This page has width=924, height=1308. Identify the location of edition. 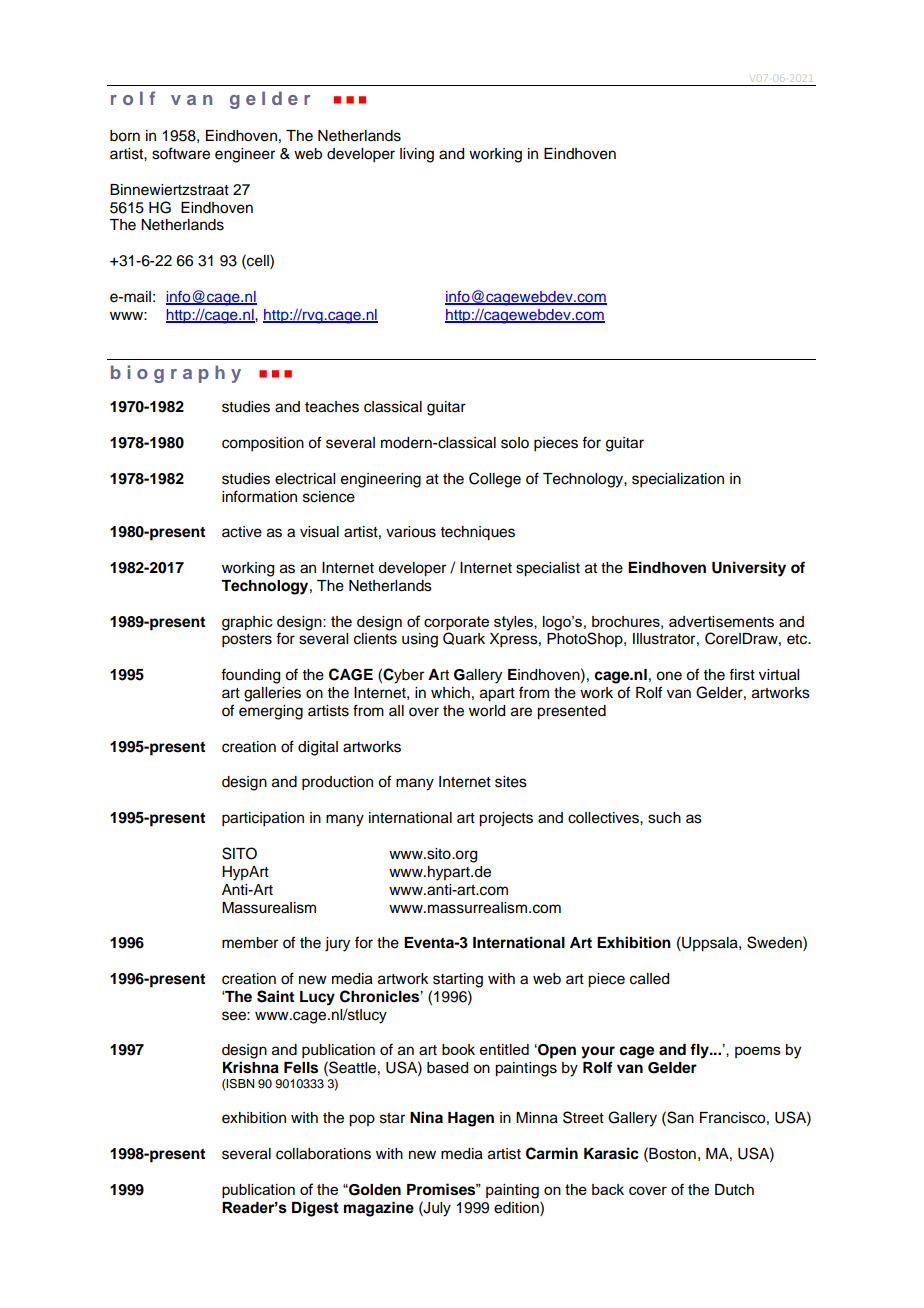
(517, 1207).
